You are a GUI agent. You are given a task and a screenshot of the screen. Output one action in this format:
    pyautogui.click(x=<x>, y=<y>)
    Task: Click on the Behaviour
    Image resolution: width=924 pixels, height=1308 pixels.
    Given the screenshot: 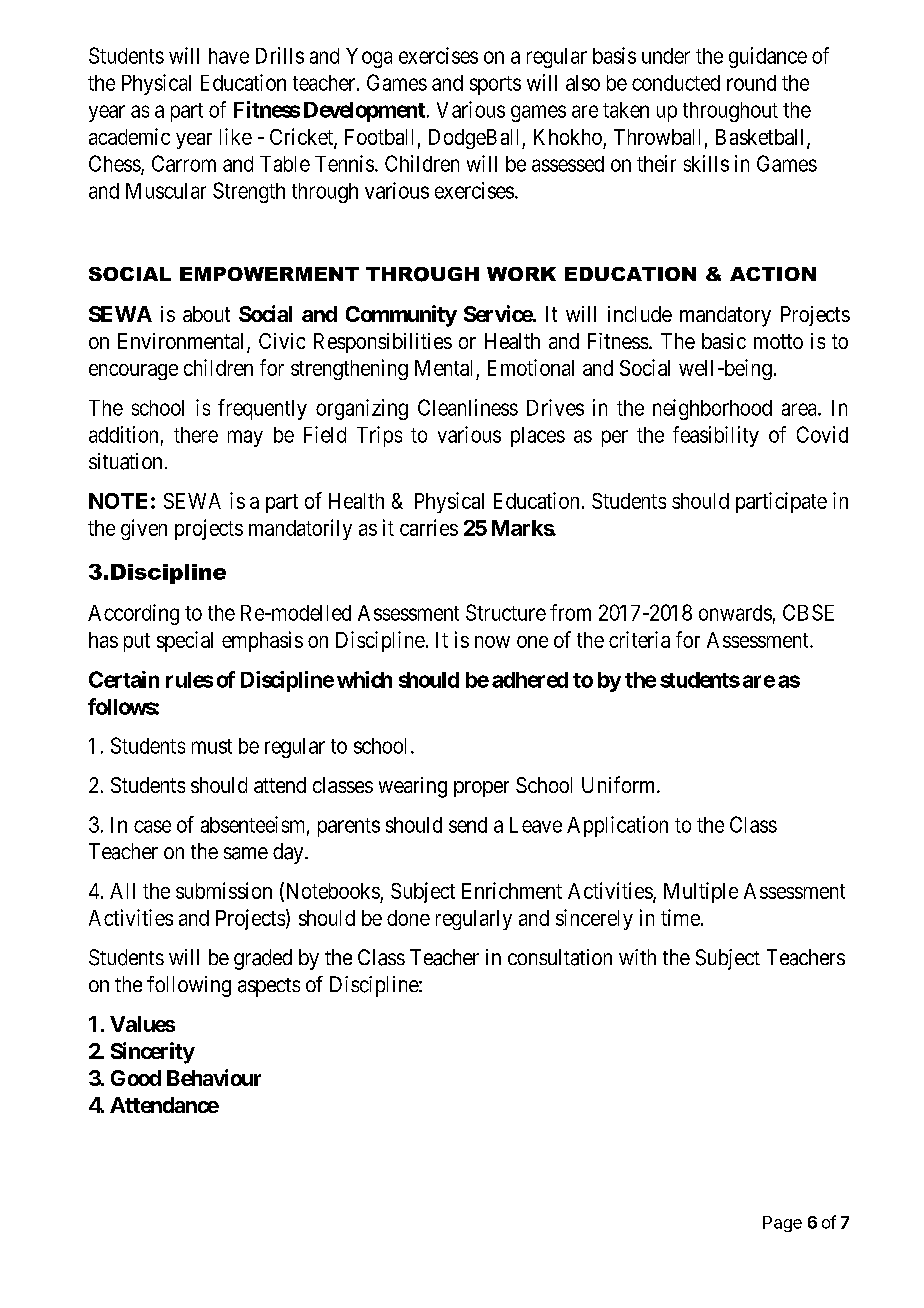 What is the action you would take?
    pyautogui.click(x=214, y=1077)
